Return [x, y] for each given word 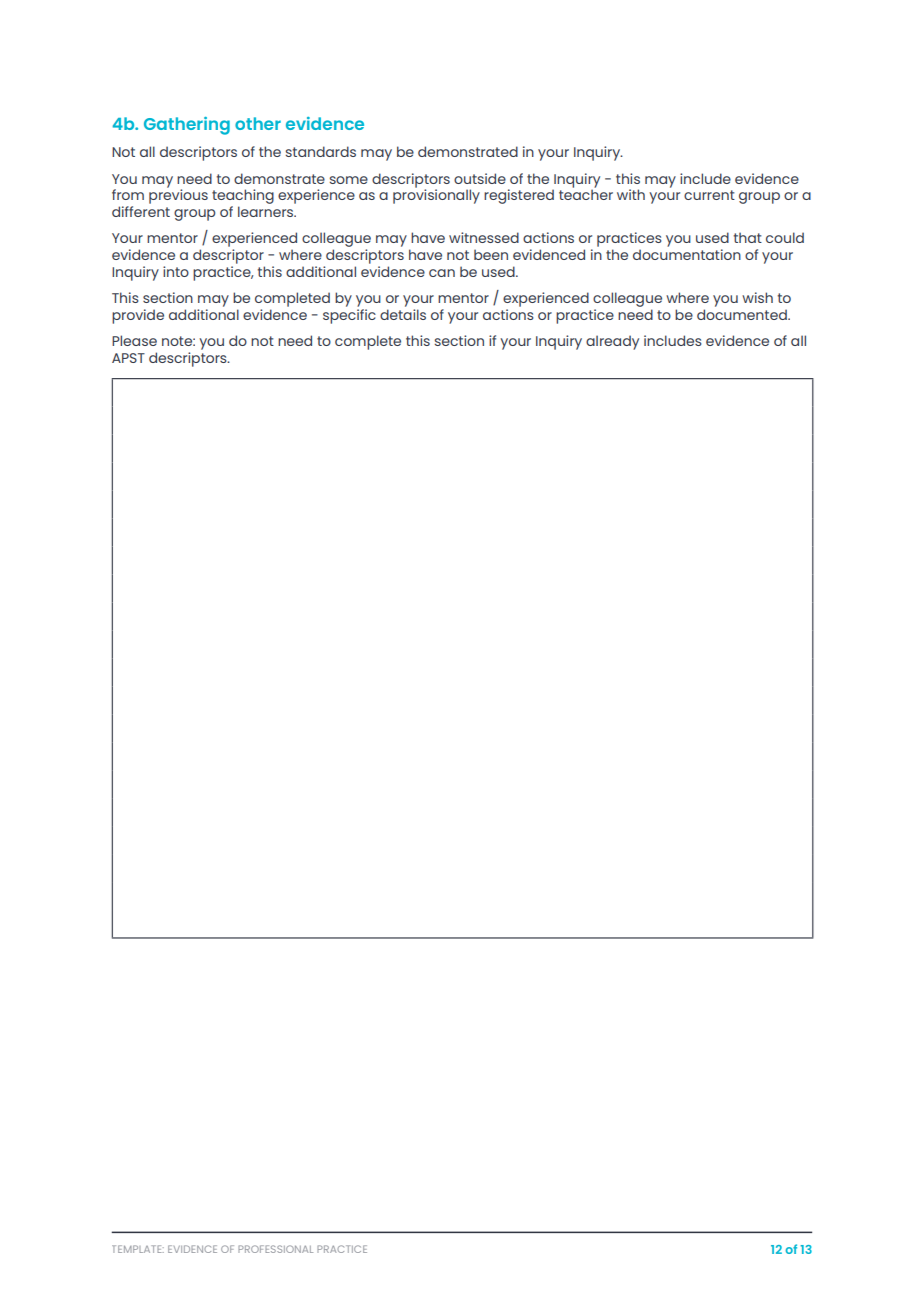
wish [757, 297]
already [612, 342]
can [442, 273]
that [748, 237]
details [403, 314]
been [491, 254]
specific [349, 316]
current [709, 195]
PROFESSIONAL [275, 1249]
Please [134, 340]
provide [138, 316]
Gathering [187, 126]
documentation [687, 254]
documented [743, 314]
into [176, 271]
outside [480, 178]
